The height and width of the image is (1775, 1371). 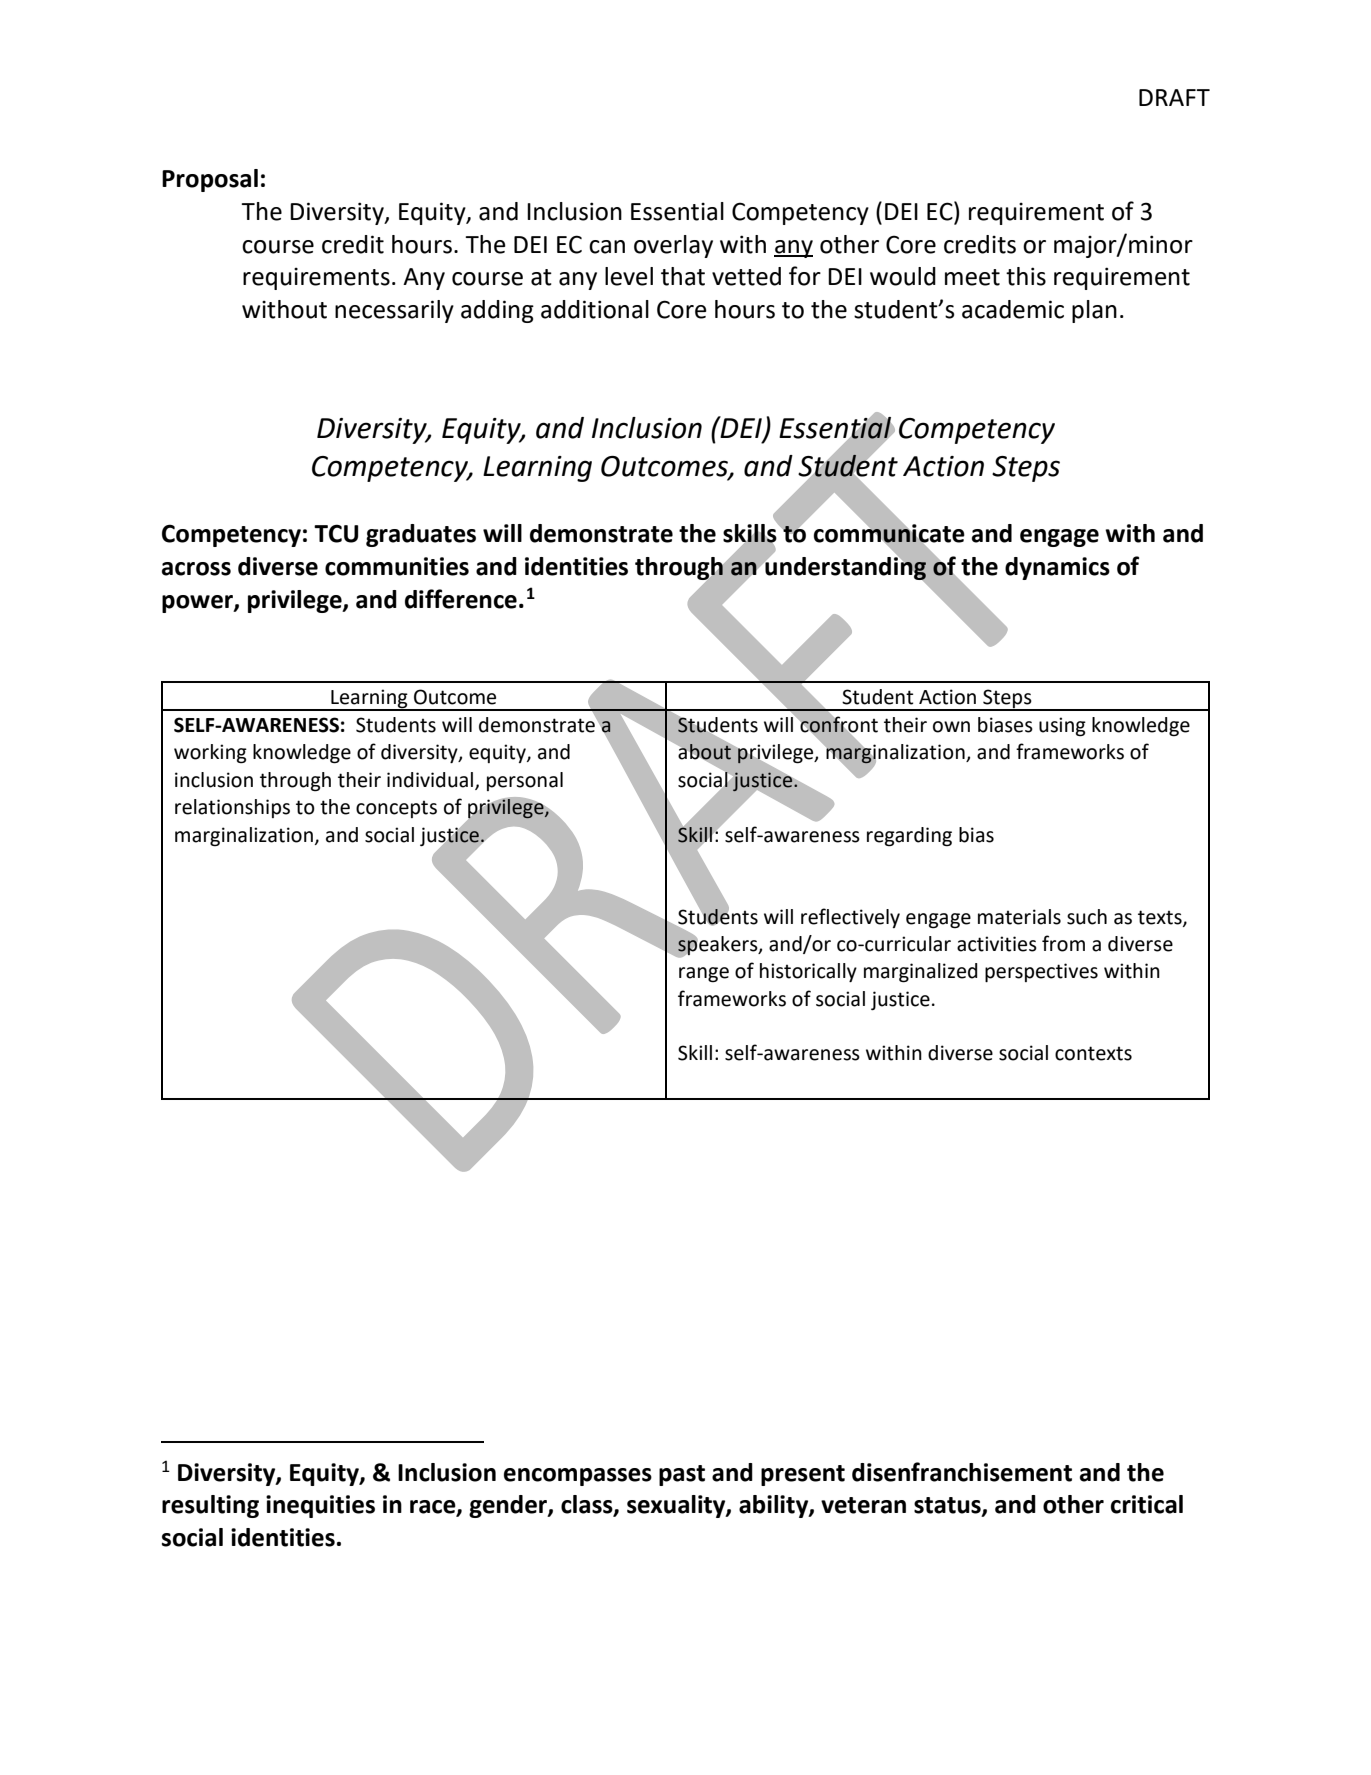 What do you see at coordinates (595, 309) in the image?
I see `additional` at bounding box center [595, 309].
